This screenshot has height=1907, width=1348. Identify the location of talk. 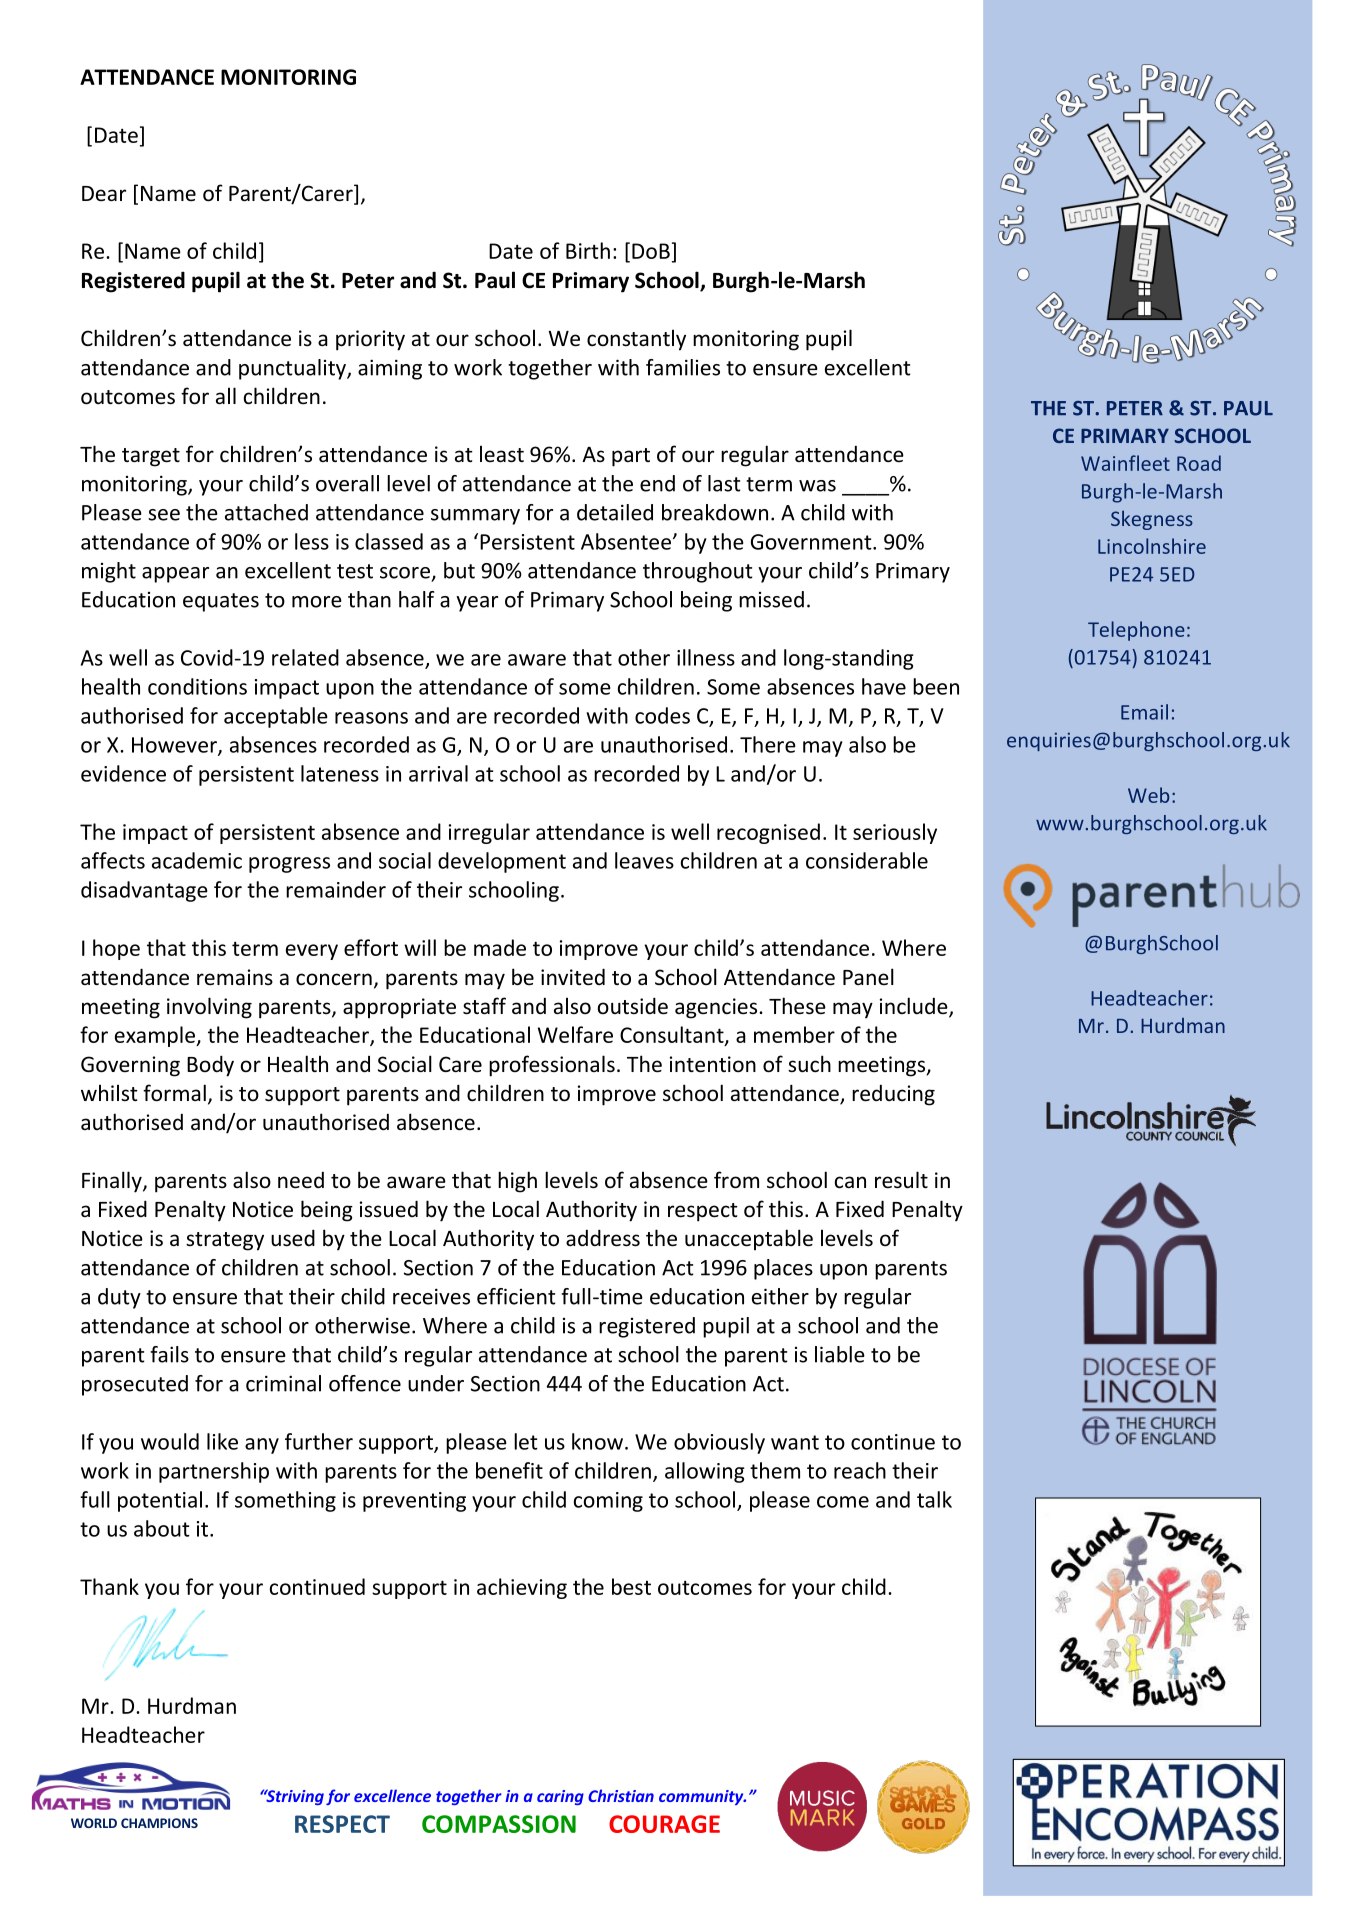
(934, 1499).
